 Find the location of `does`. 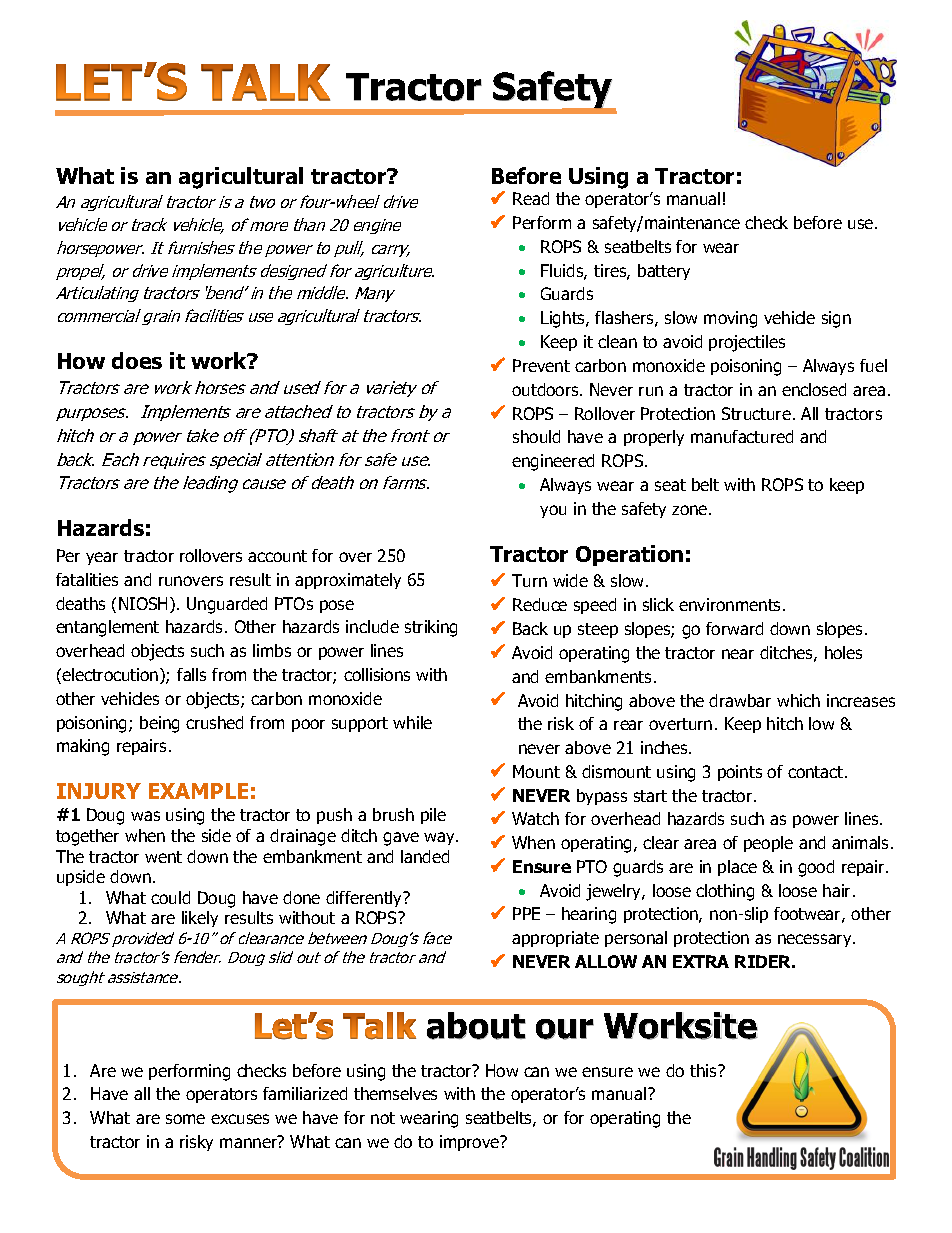

does is located at coordinates (137, 360).
